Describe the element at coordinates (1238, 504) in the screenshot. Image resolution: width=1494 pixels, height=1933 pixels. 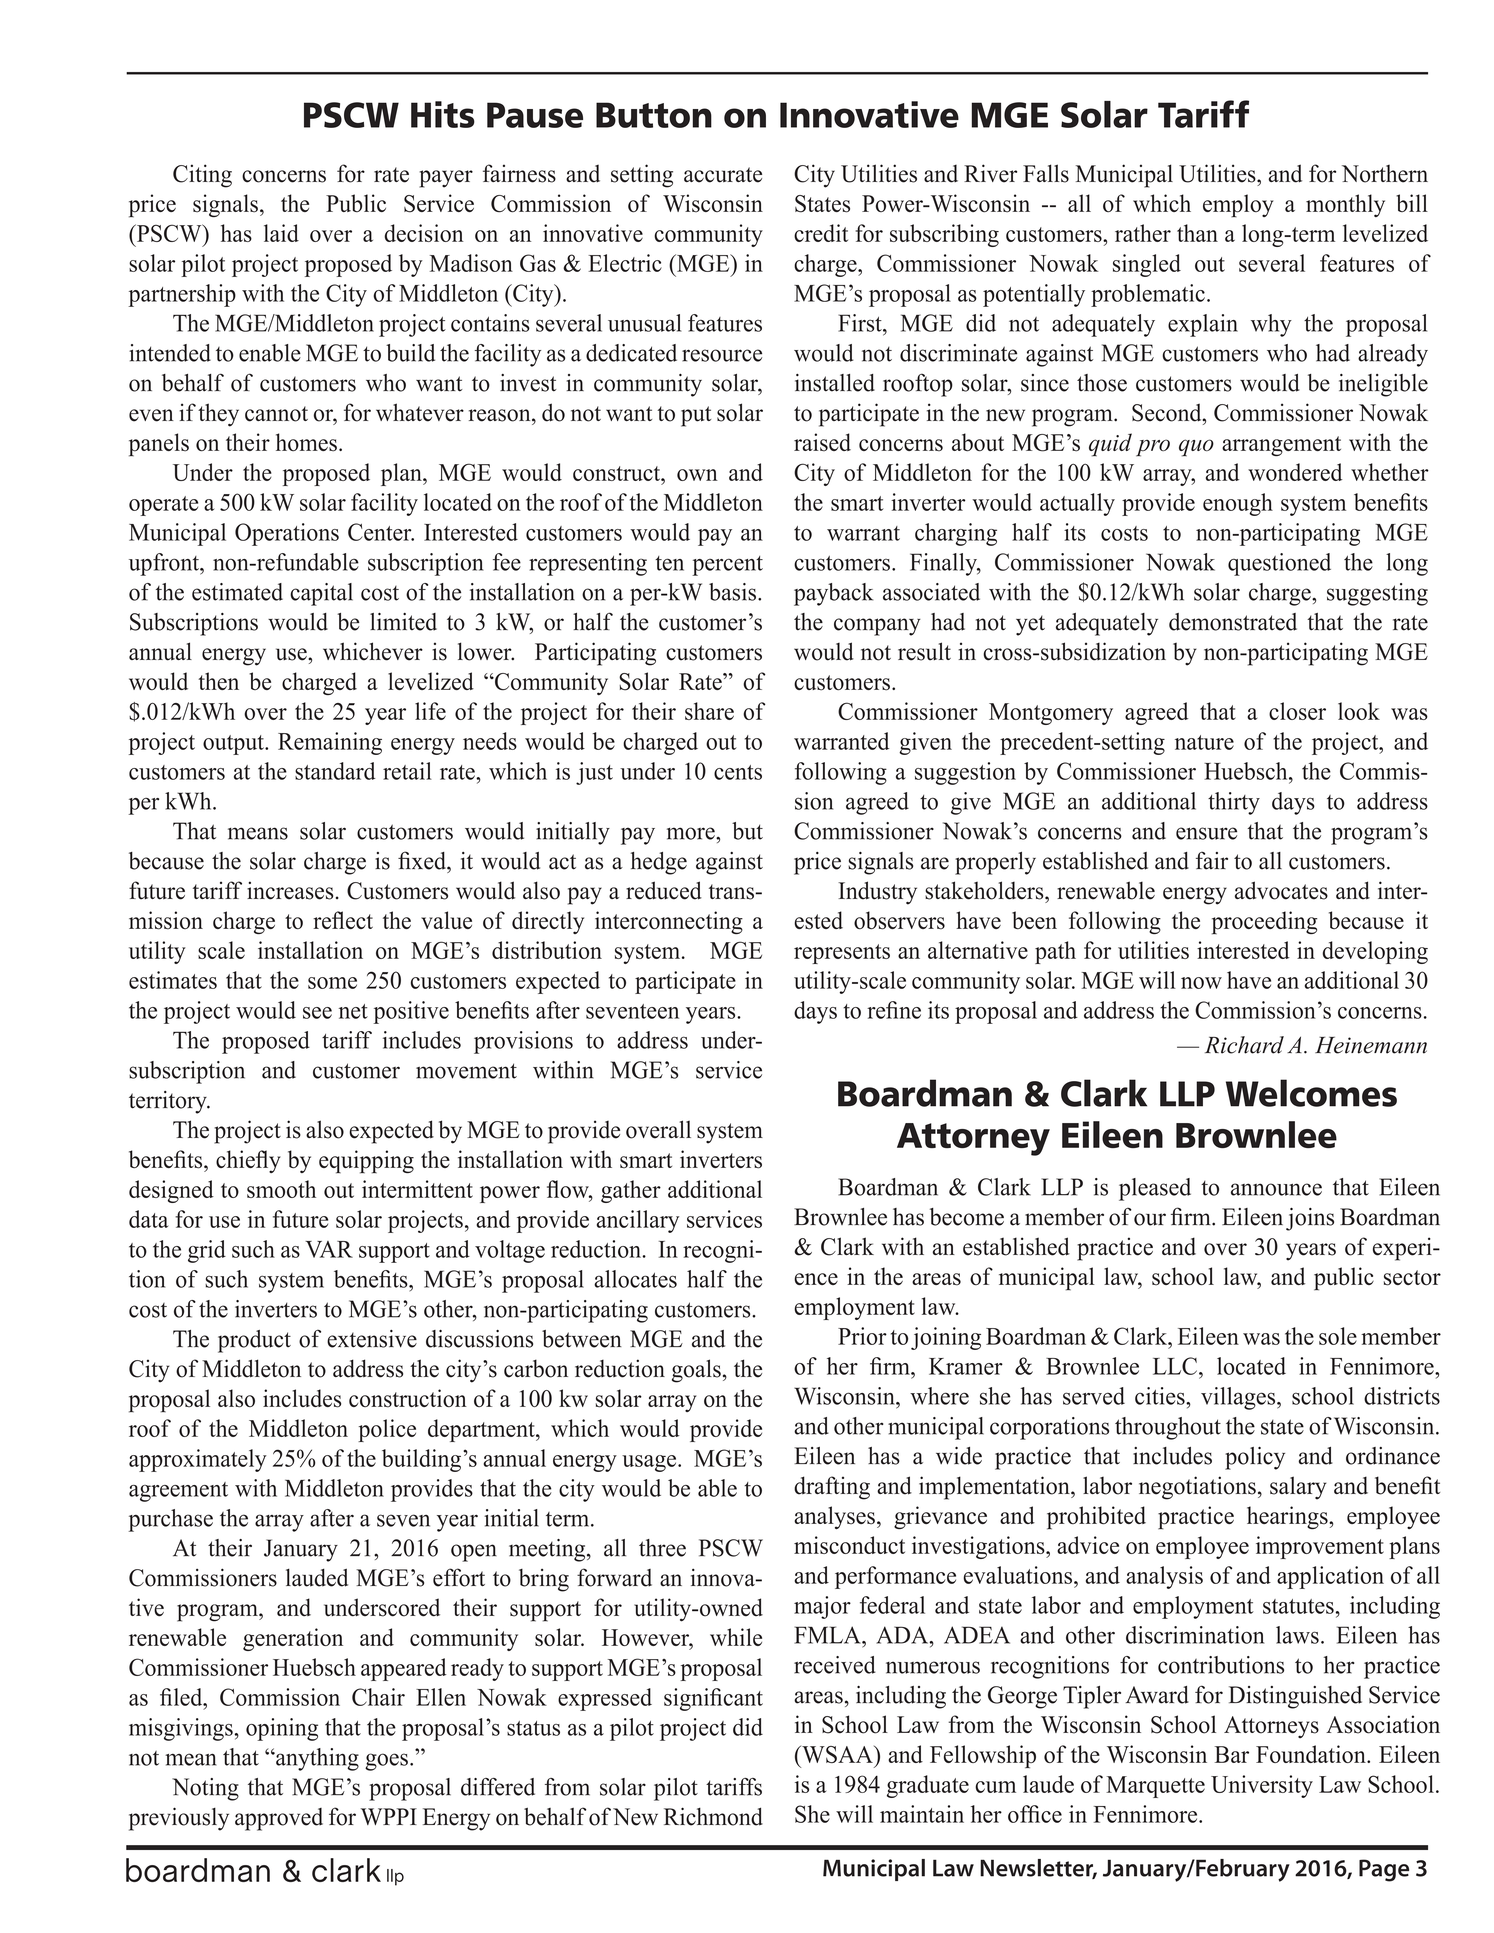
I see `enough` at that location.
